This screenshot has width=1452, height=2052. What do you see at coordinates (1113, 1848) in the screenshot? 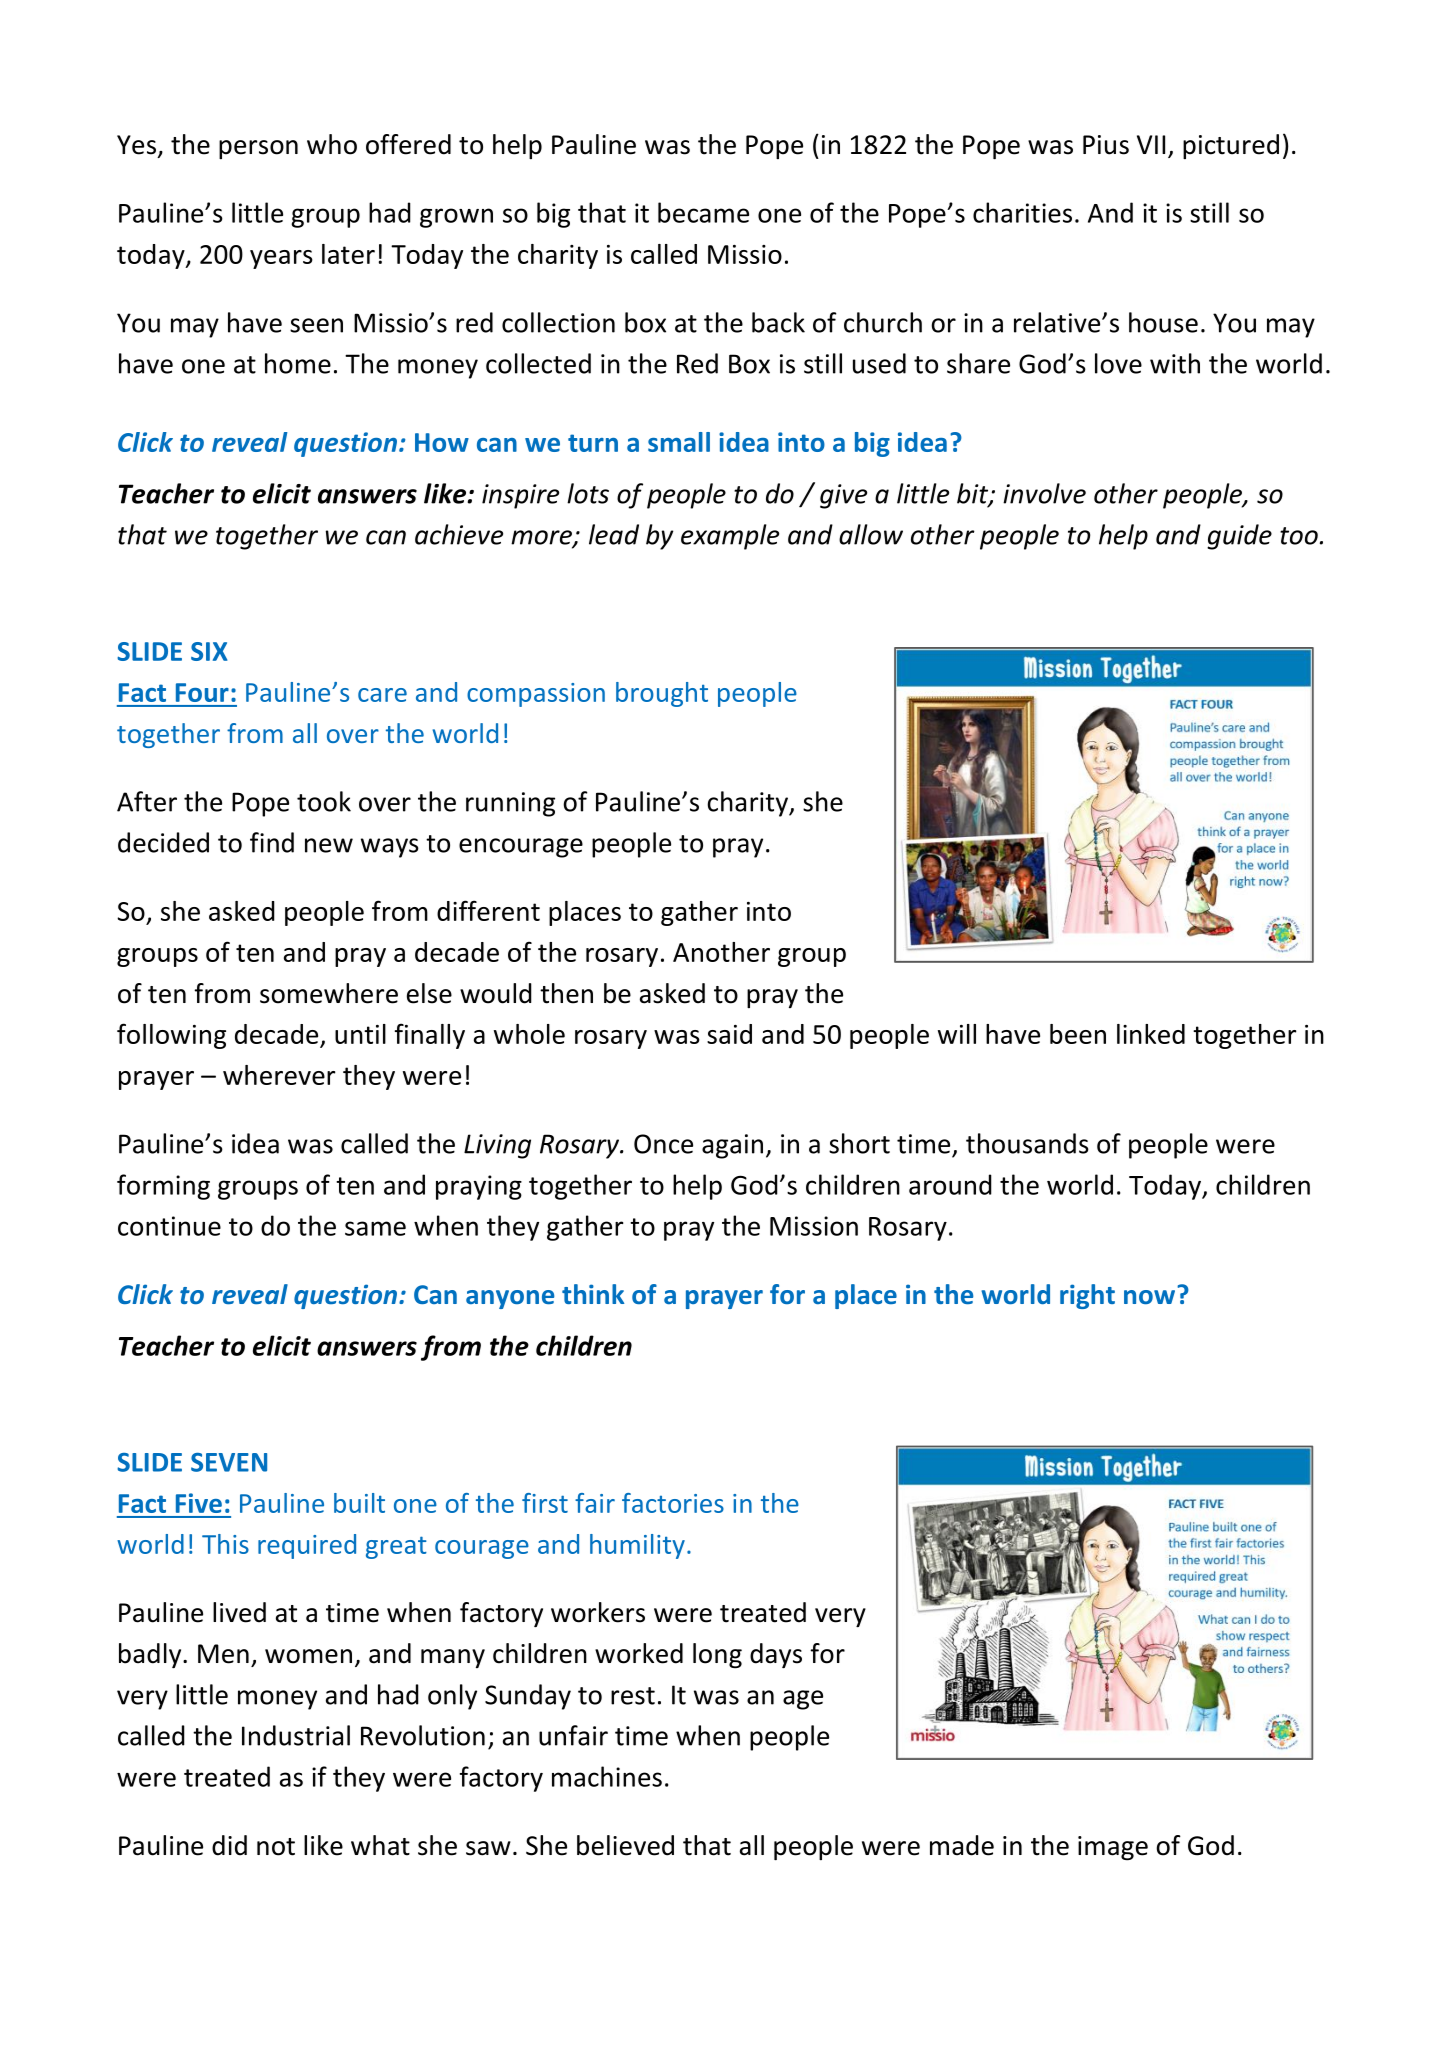
I see `image` at bounding box center [1113, 1848].
